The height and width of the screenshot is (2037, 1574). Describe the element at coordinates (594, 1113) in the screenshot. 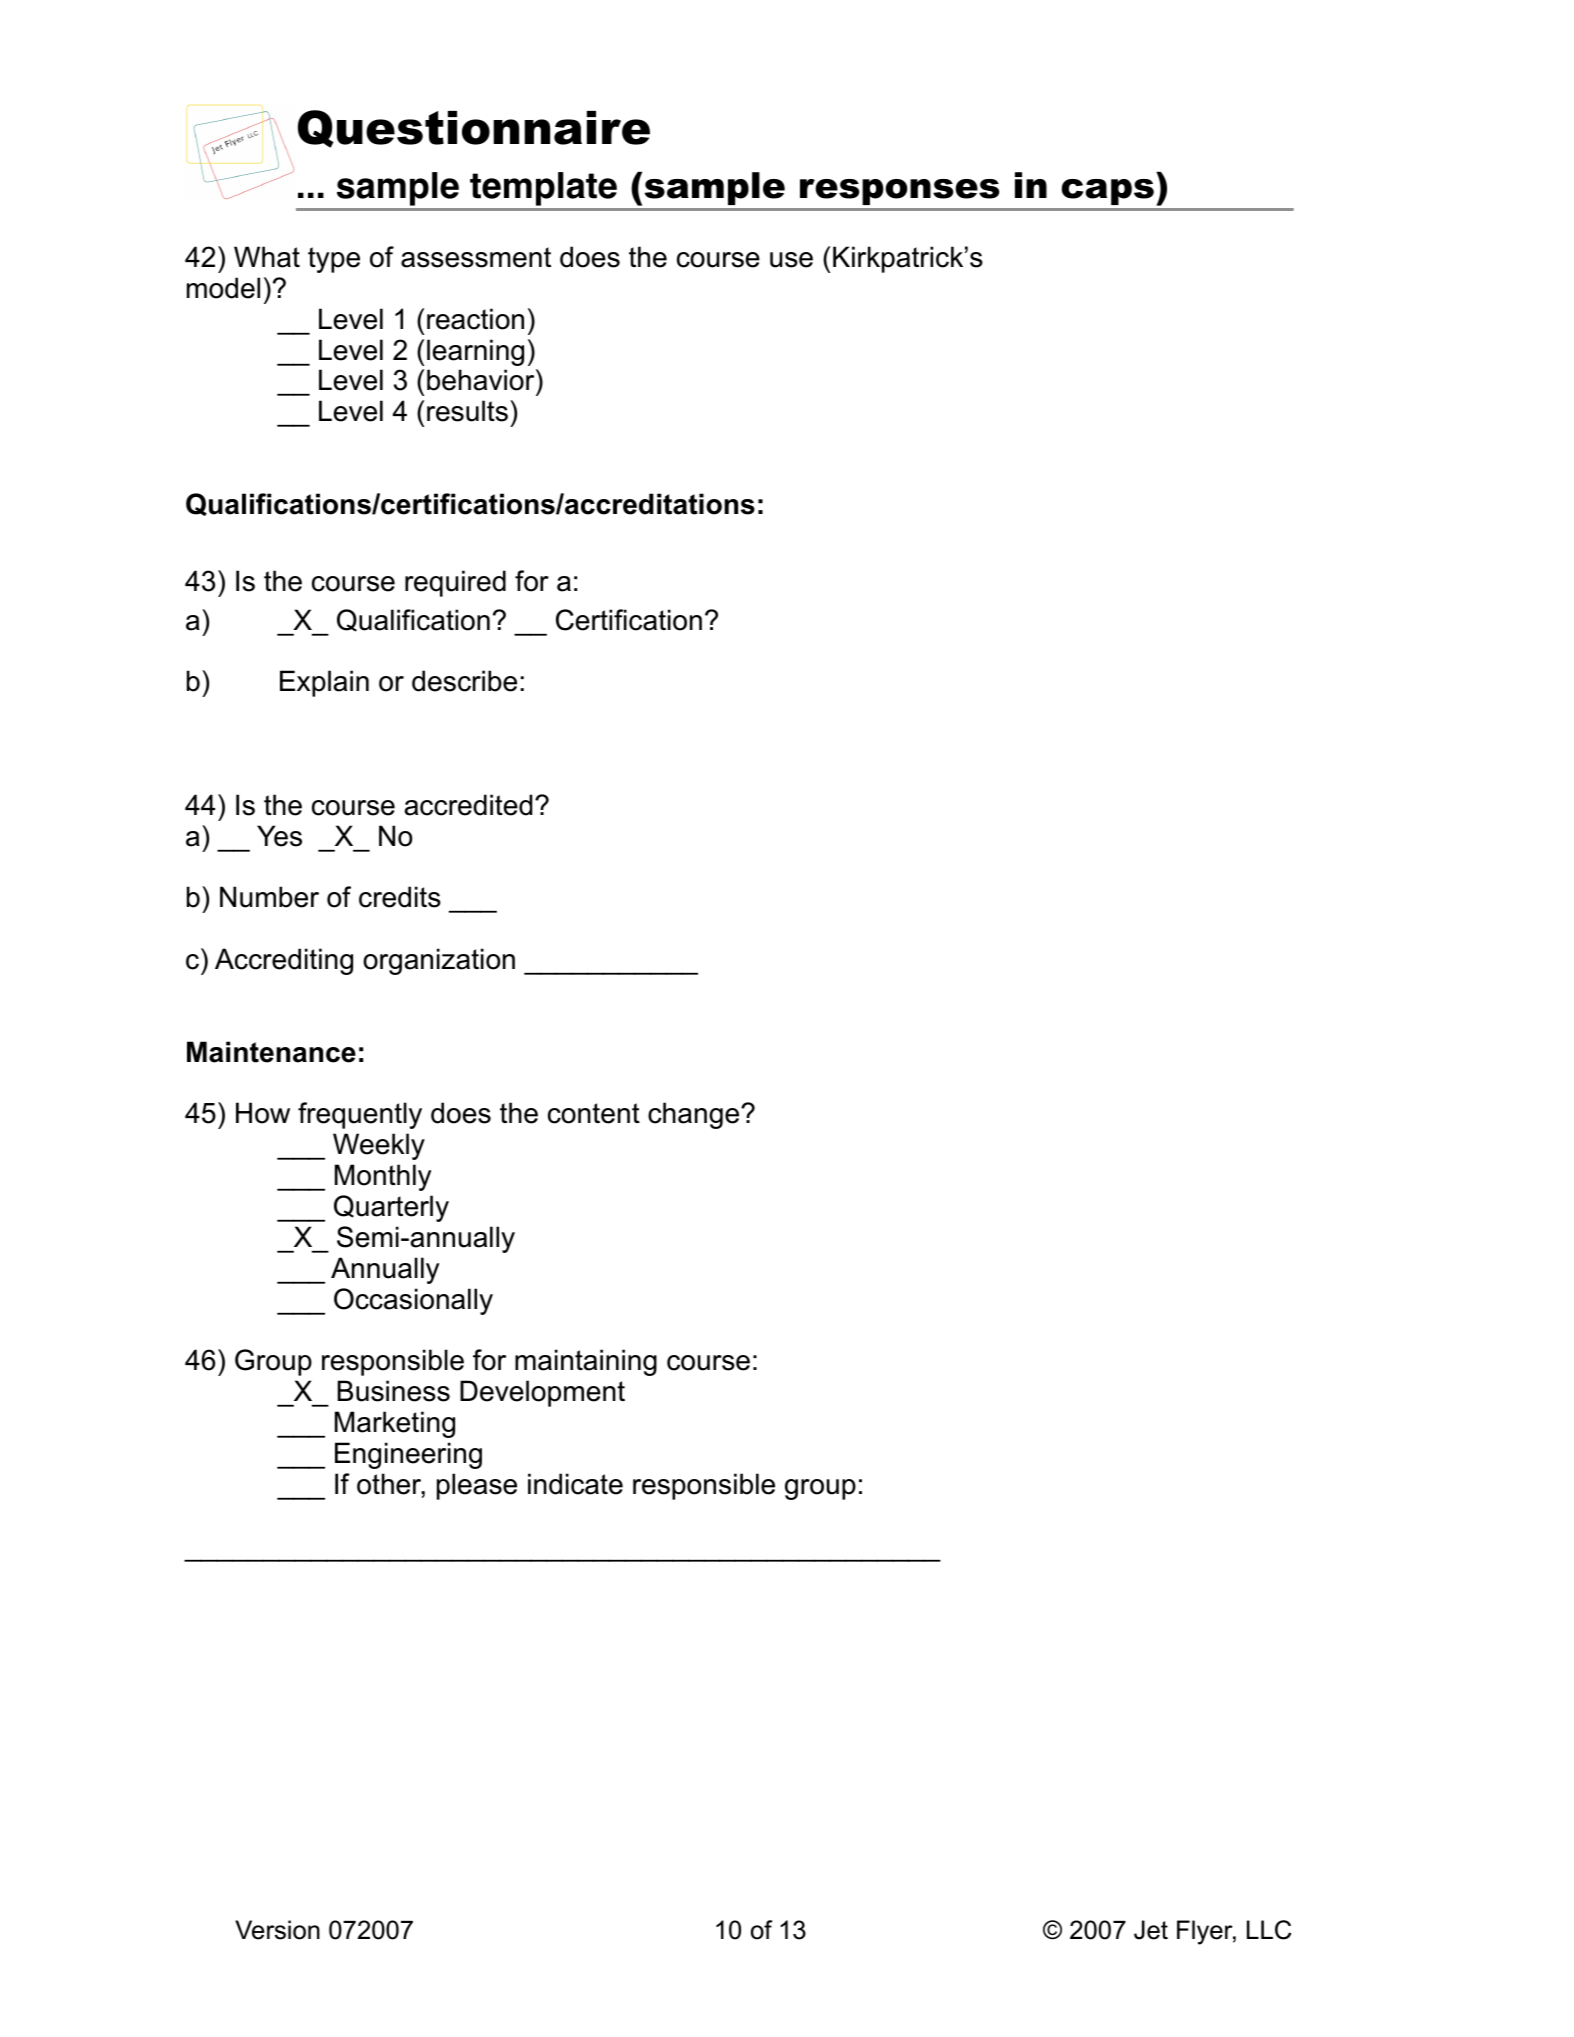

I see `content` at that location.
